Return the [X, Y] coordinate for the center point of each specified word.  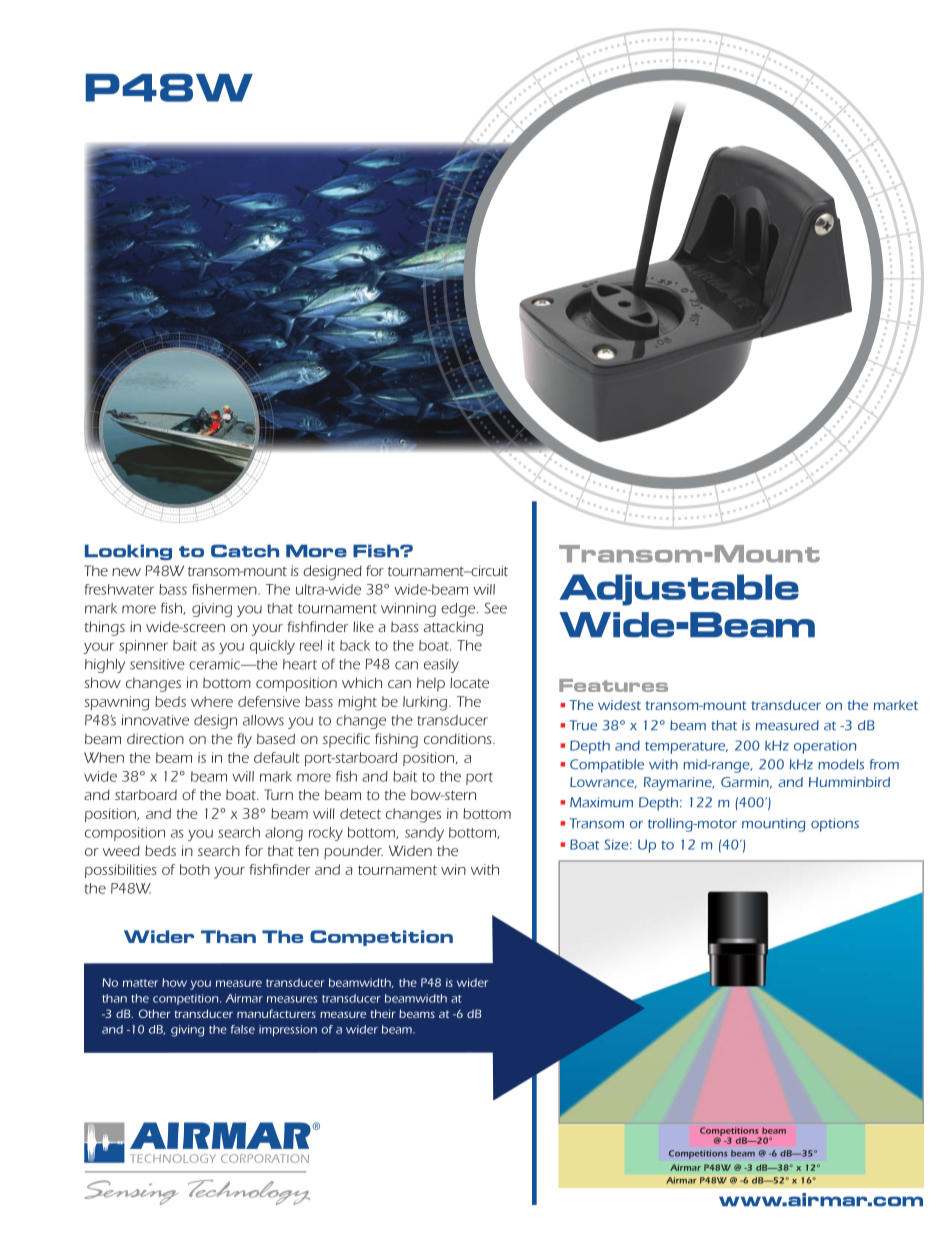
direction [155, 738]
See [495, 608]
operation [825, 747]
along [284, 834]
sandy [424, 834]
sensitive [157, 664]
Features [613, 685]
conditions [459, 738]
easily [441, 666]
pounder [353, 852]
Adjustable [679, 590]
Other [155, 1013]
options [835, 825]
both [195, 869]
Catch [245, 551]
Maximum [601, 802]
